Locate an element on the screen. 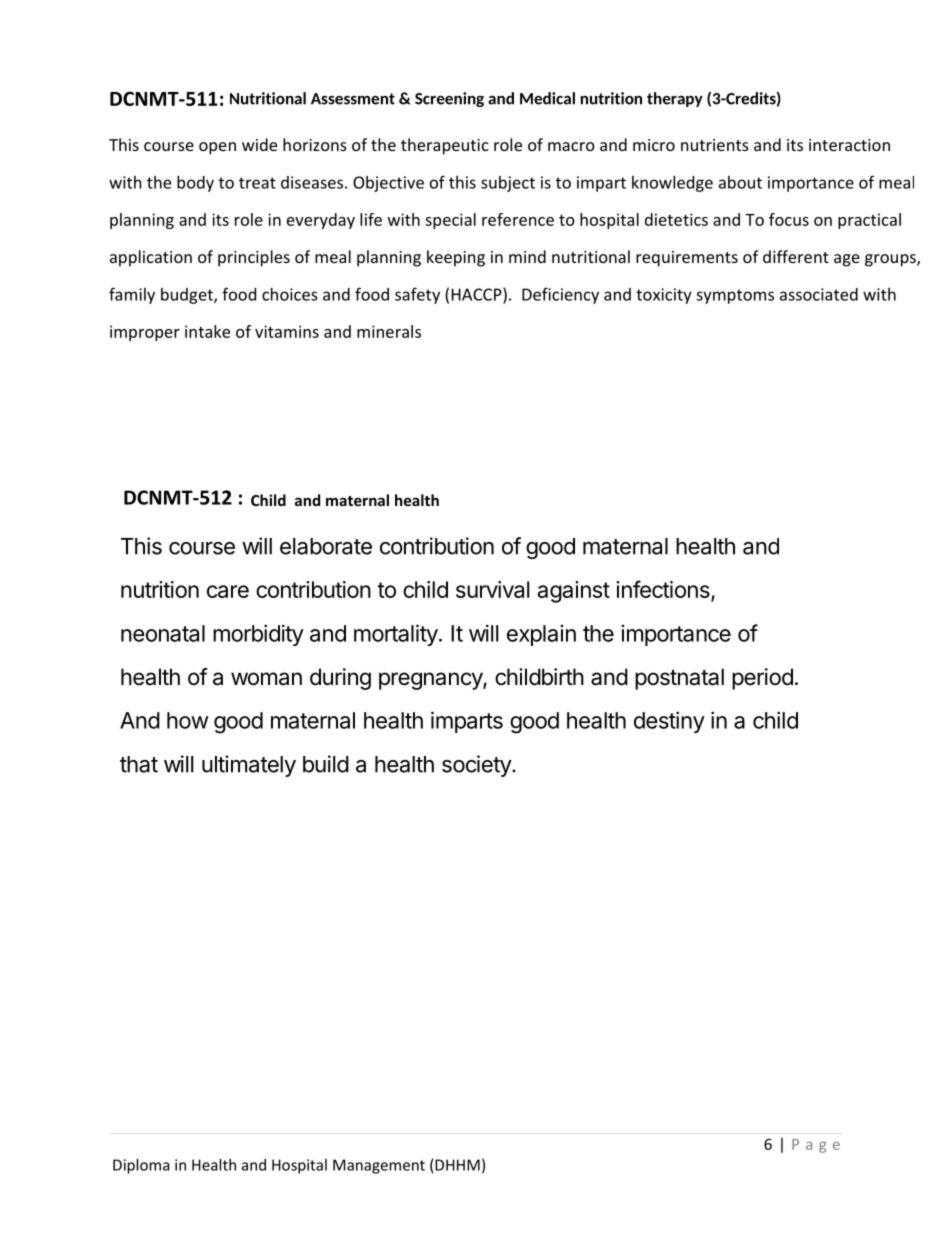 This screenshot has width=952, height=1233. period is located at coordinates (762, 679).
